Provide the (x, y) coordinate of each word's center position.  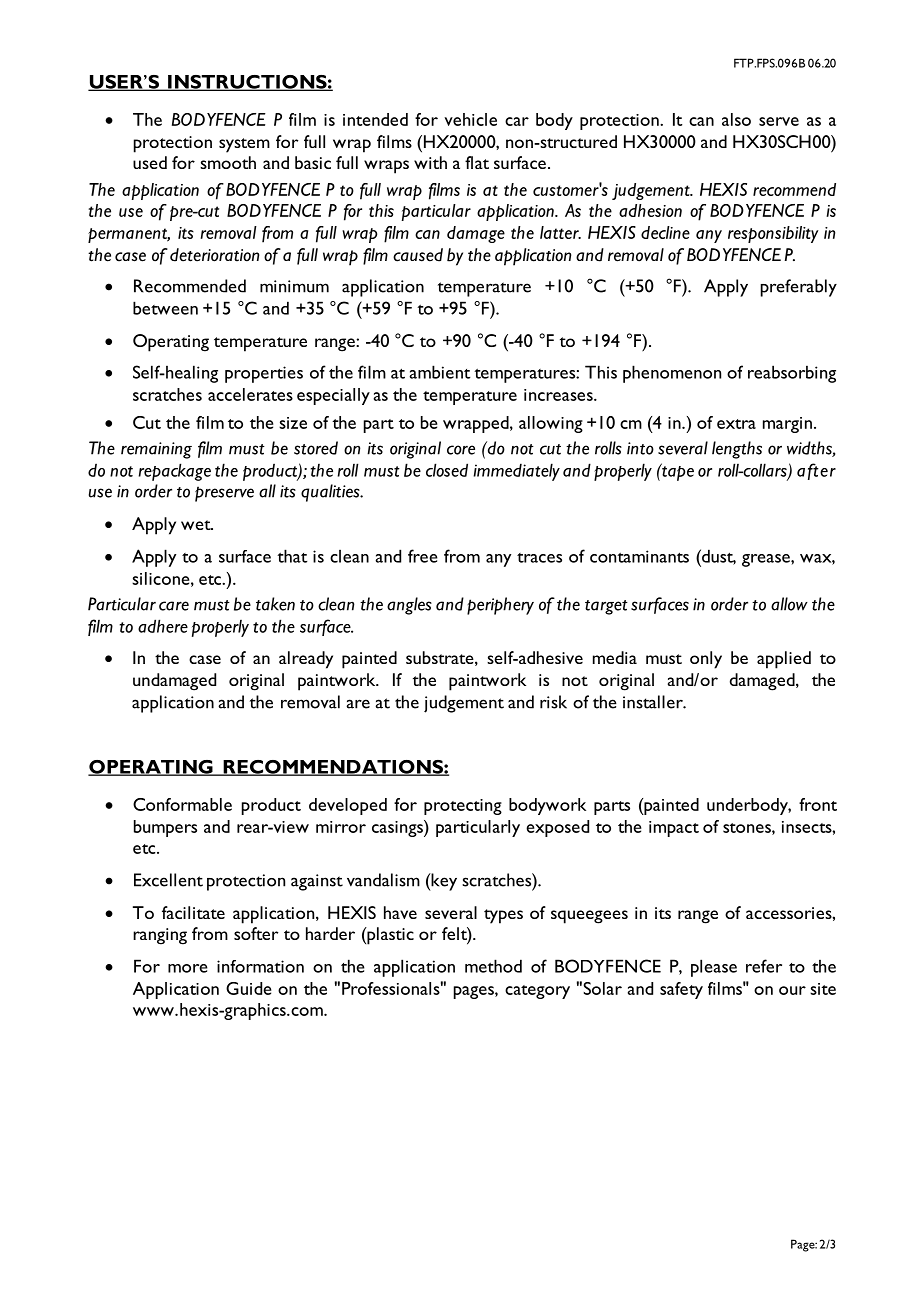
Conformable (182, 804)
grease (767, 560)
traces (539, 558)
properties (264, 374)
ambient (439, 372)
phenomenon (672, 374)
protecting (463, 807)
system (244, 145)
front (818, 804)
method (493, 966)
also (736, 119)
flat (477, 162)
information (260, 966)
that (292, 556)
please (714, 968)
